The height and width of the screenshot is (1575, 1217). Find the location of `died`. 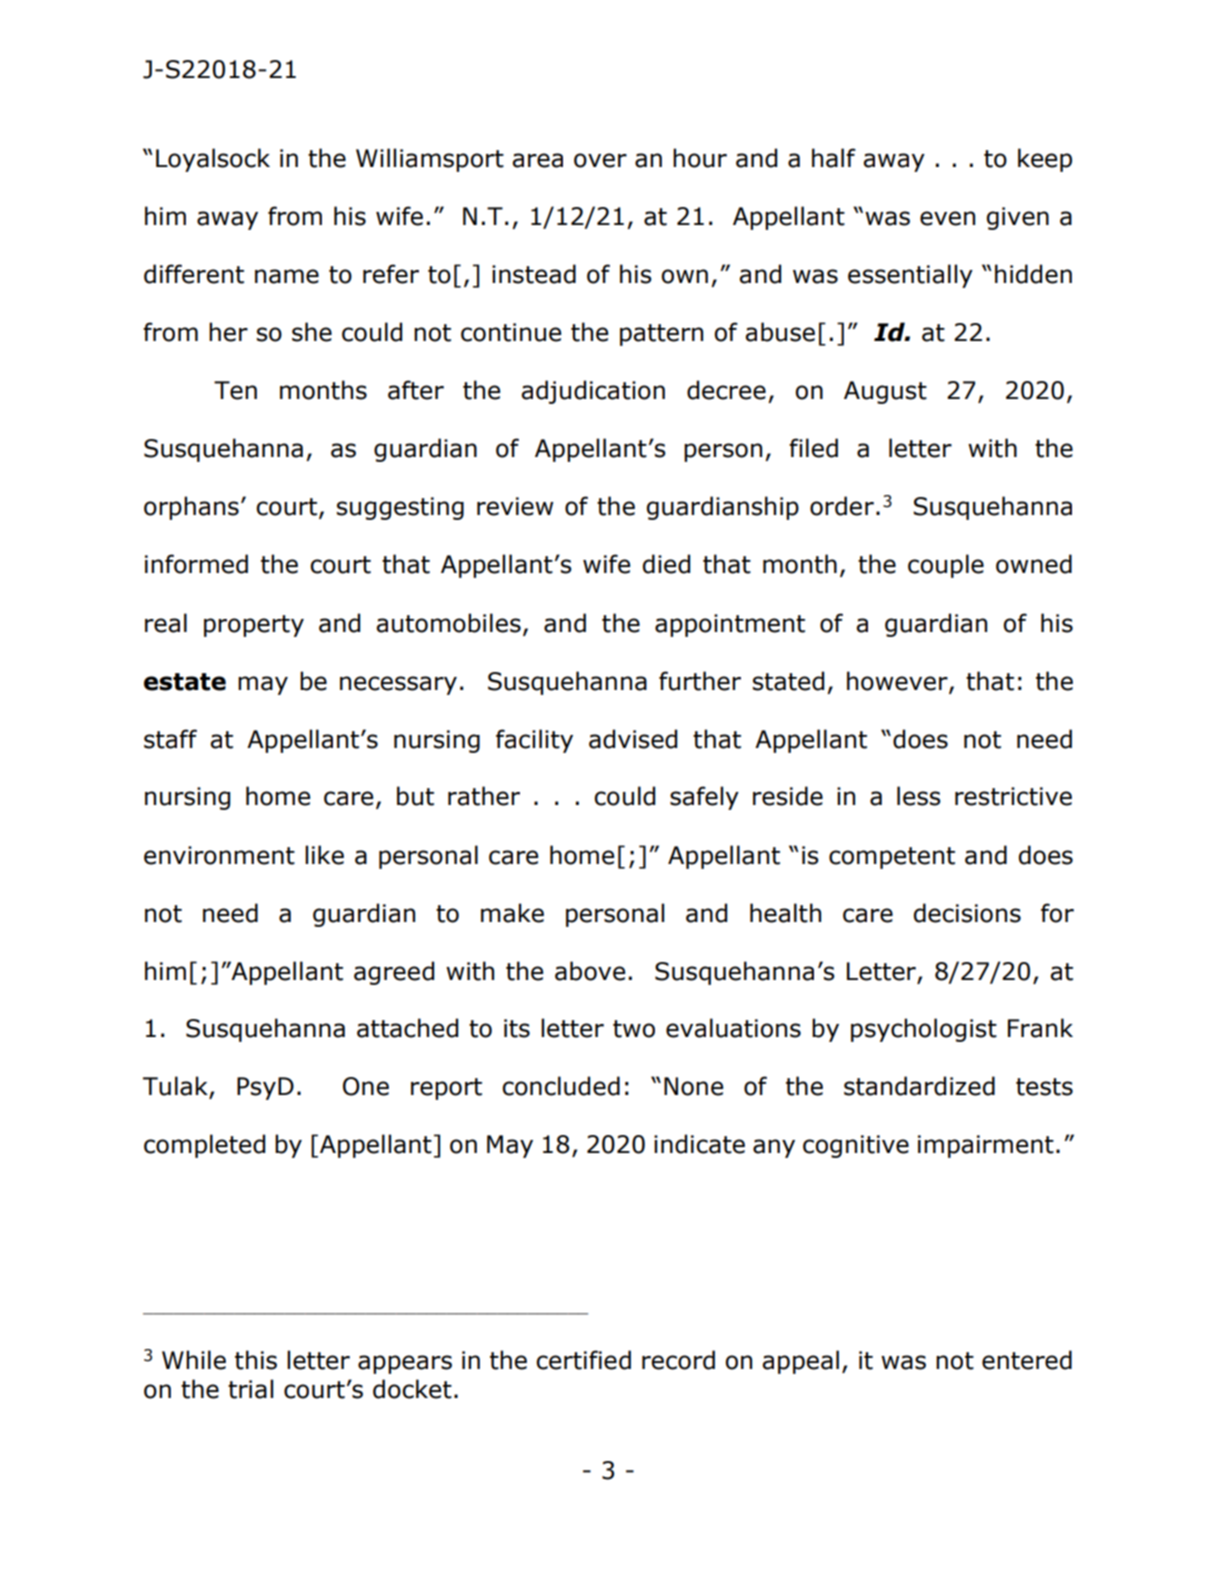

died is located at coordinates (666, 564).
